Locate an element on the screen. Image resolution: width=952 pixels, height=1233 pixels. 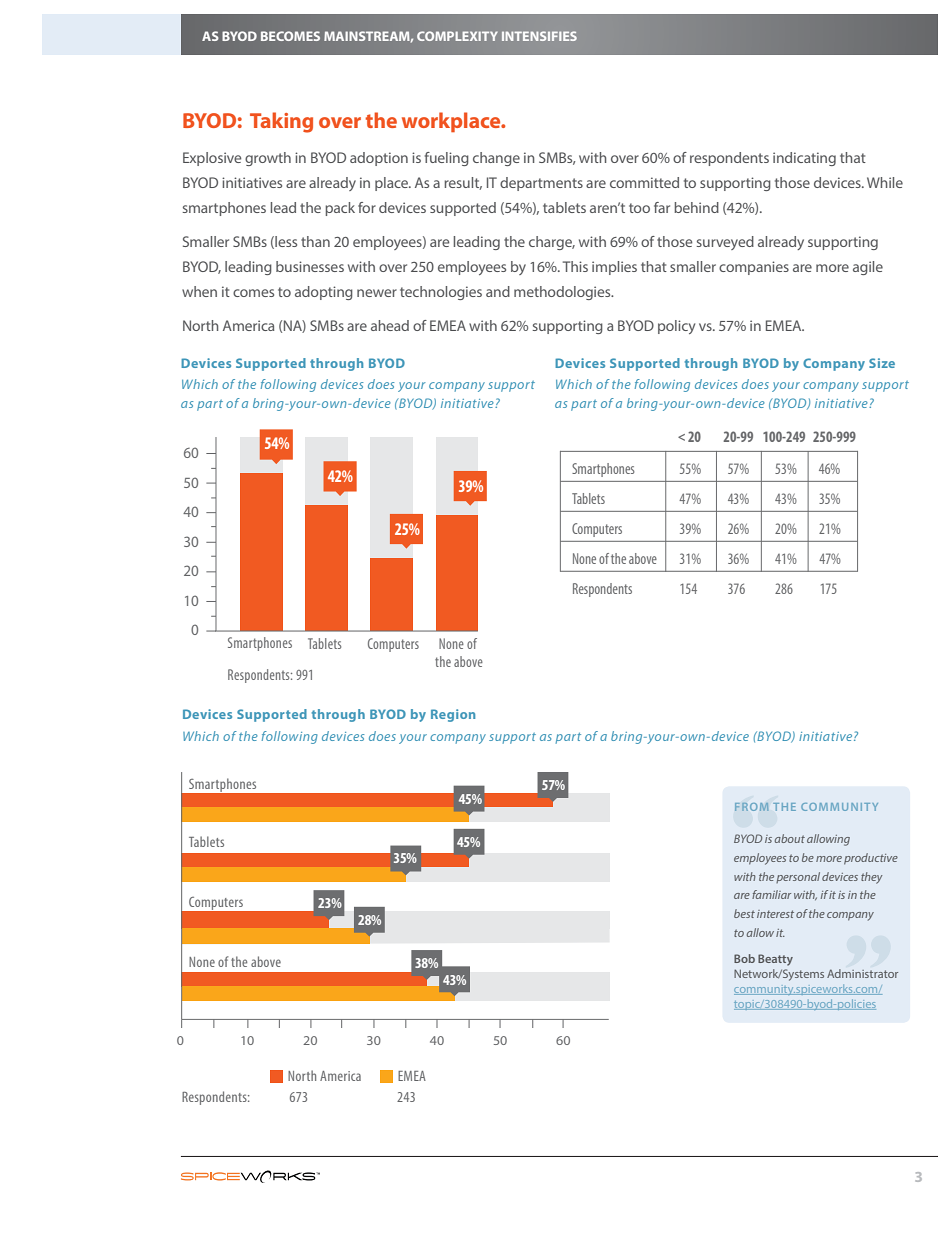
Beatty is located at coordinates (775, 960).
